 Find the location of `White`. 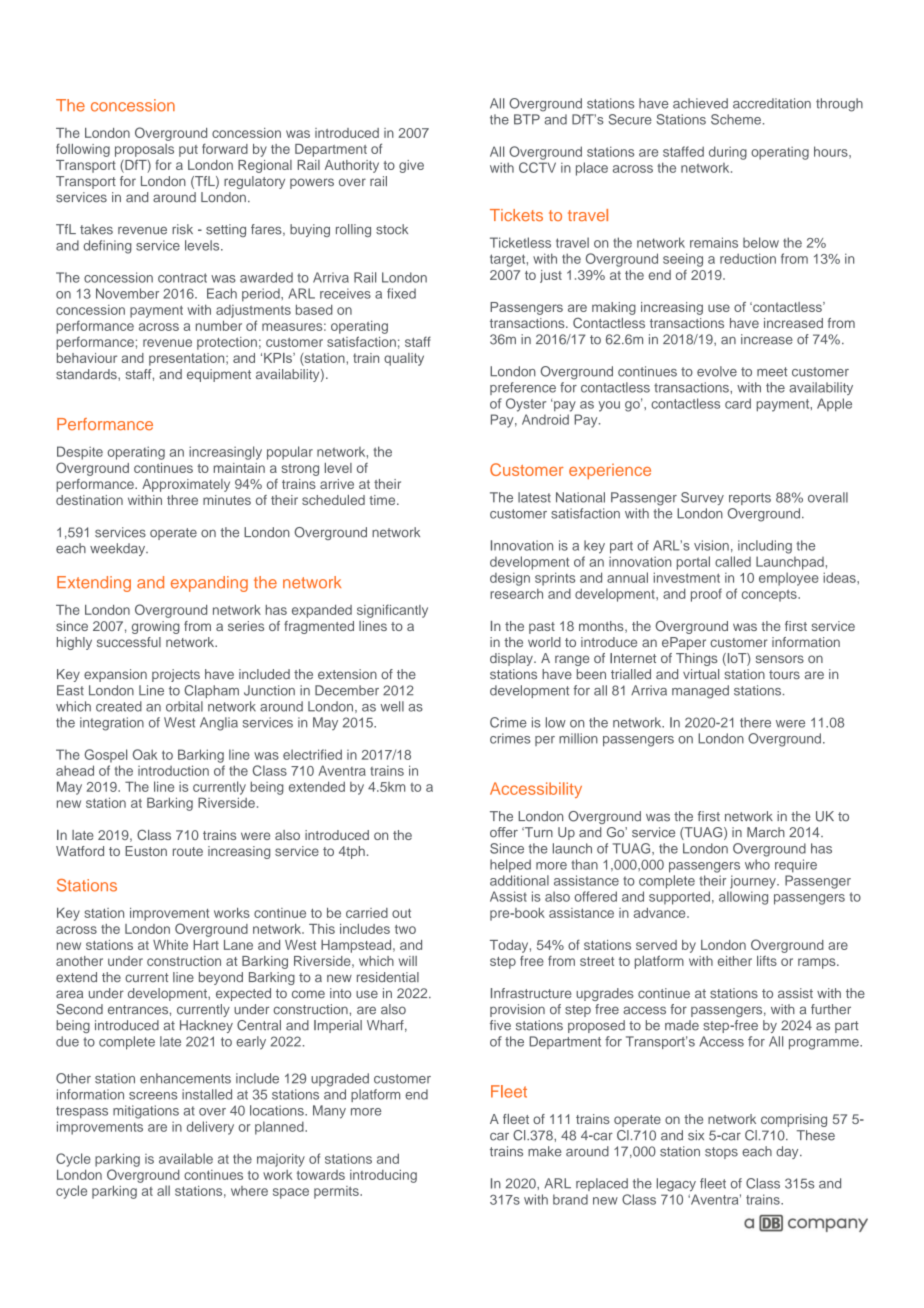

White is located at coordinates (170, 945).
